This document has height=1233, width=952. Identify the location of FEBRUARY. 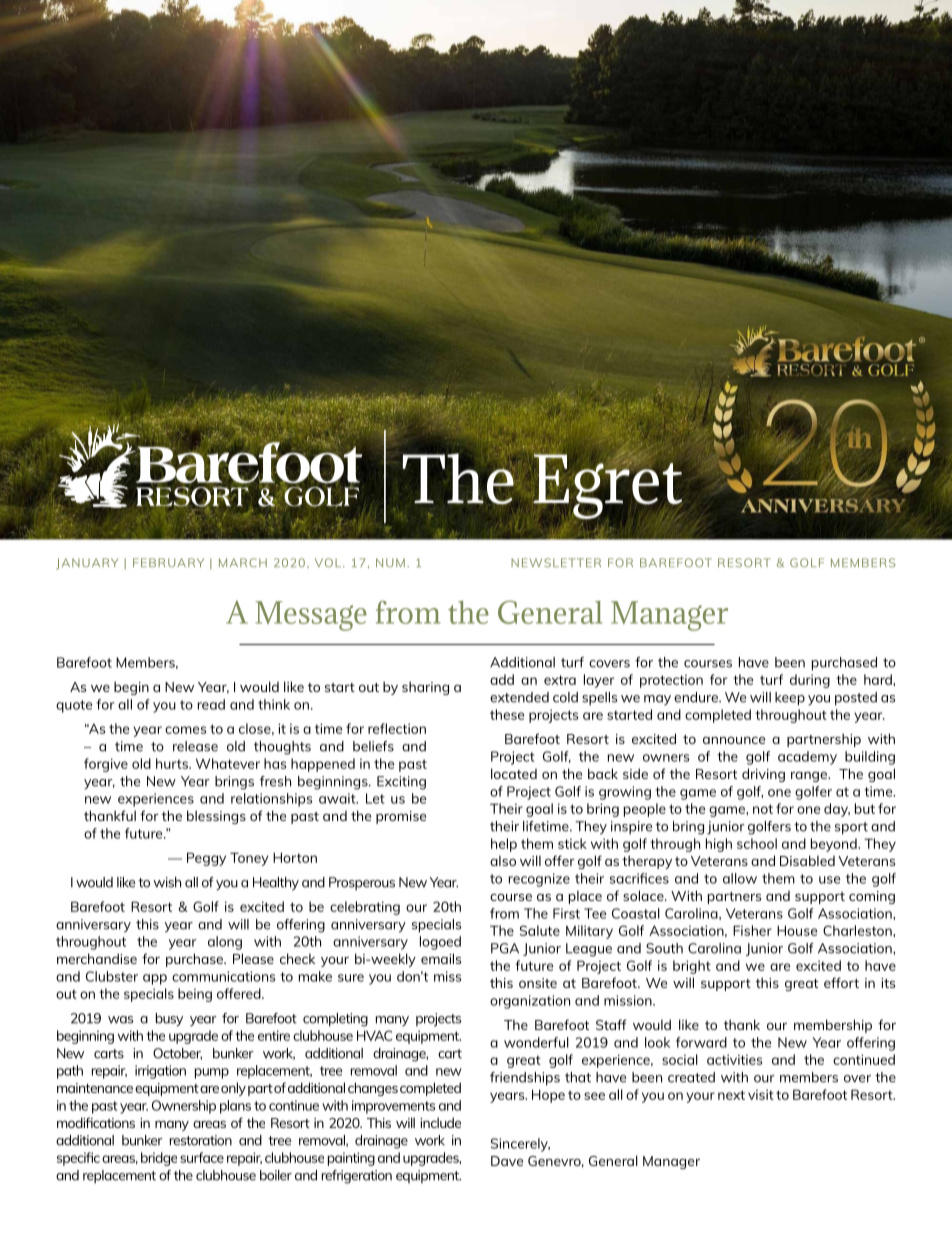
(168, 562).
